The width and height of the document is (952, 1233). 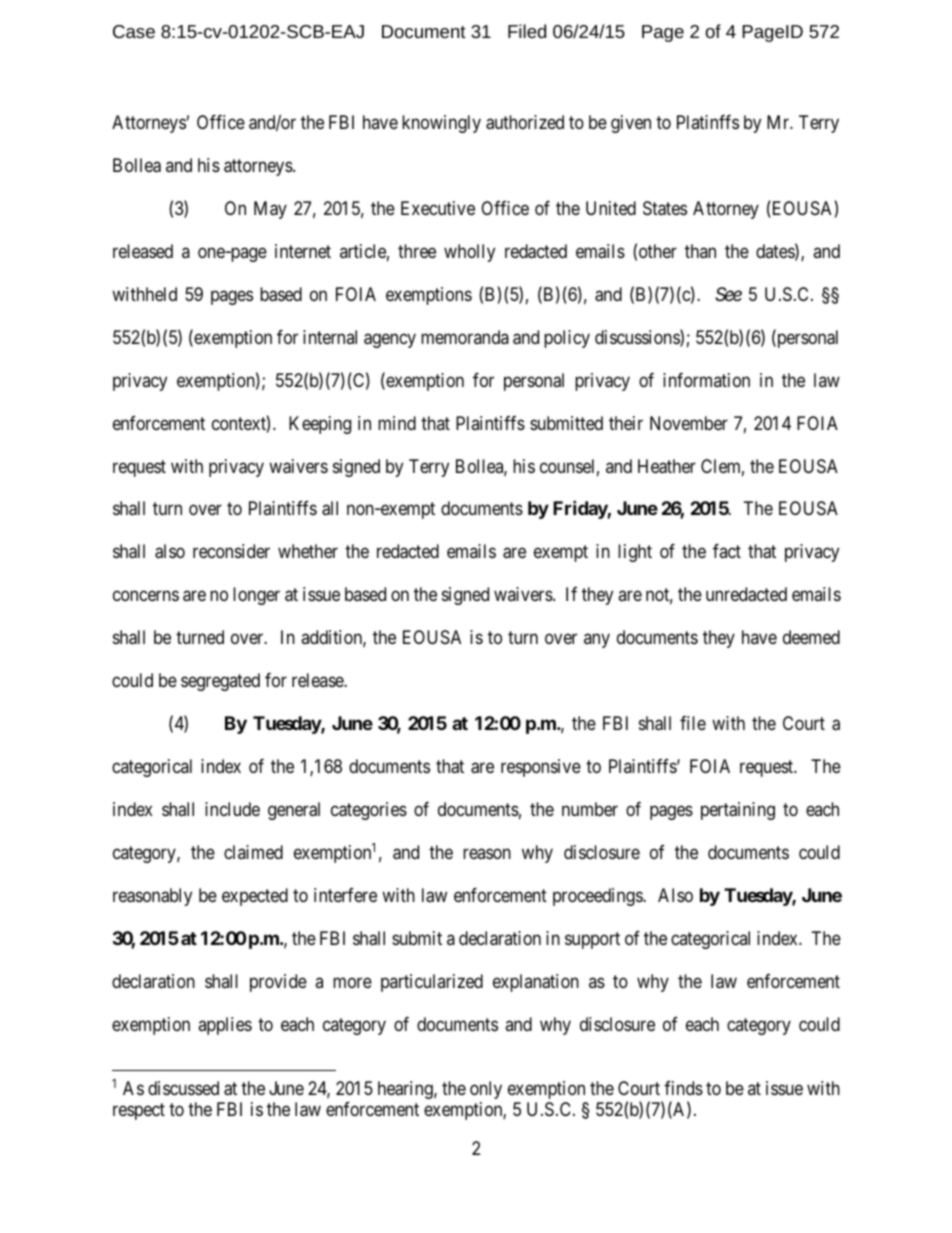 What do you see at coordinates (631, 124) in the document?
I see `given` at bounding box center [631, 124].
